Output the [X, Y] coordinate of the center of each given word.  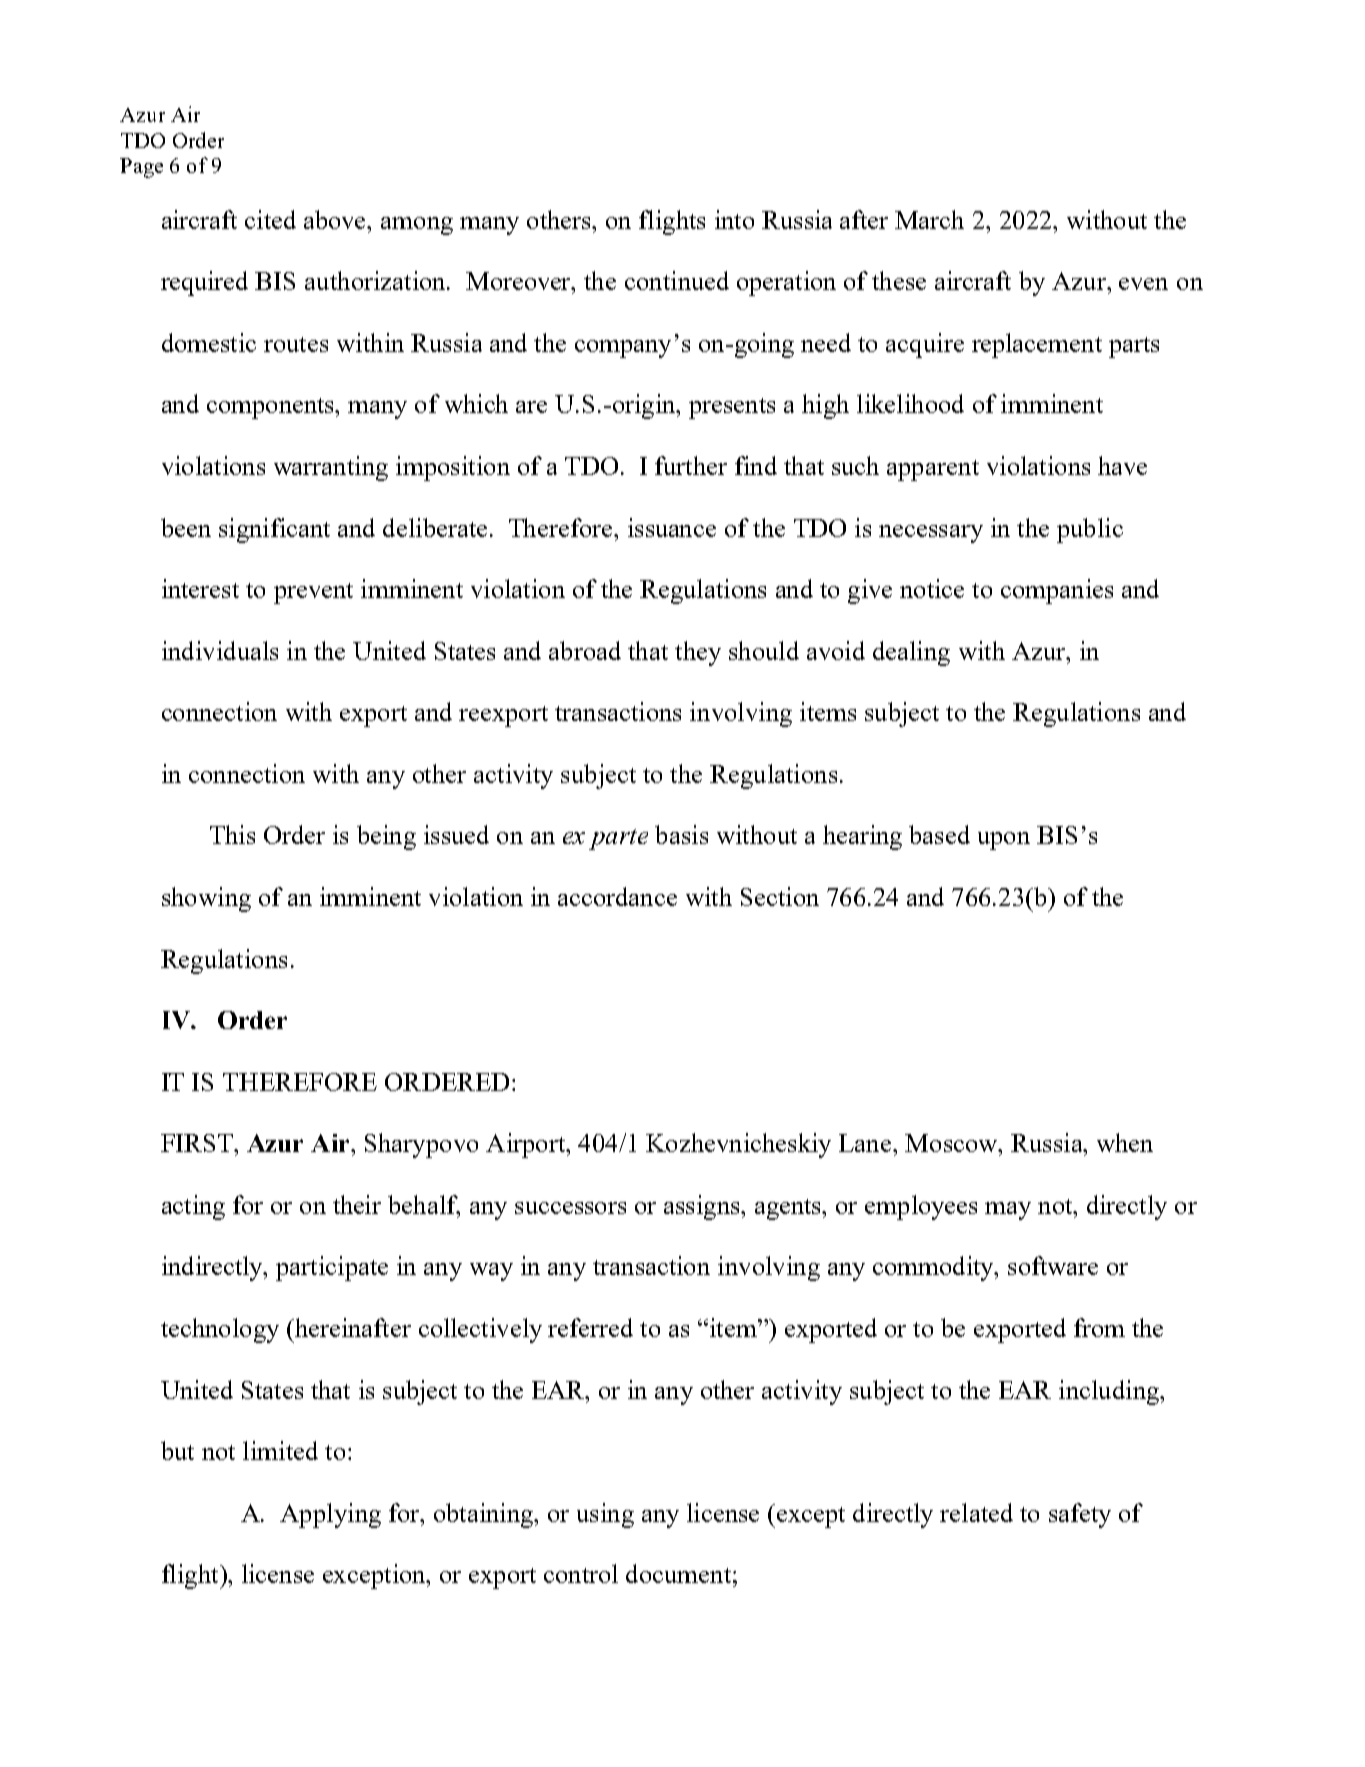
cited [270, 219]
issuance [672, 527]
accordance [617, 896]
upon [1004, 841]
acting [193, 1207]
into [734, 219]
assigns [703, 1207]
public [1090, 530]
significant [274, 530]
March [929, 219]
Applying [330, 1515]
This [232, 834]
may [1008, 1211]
